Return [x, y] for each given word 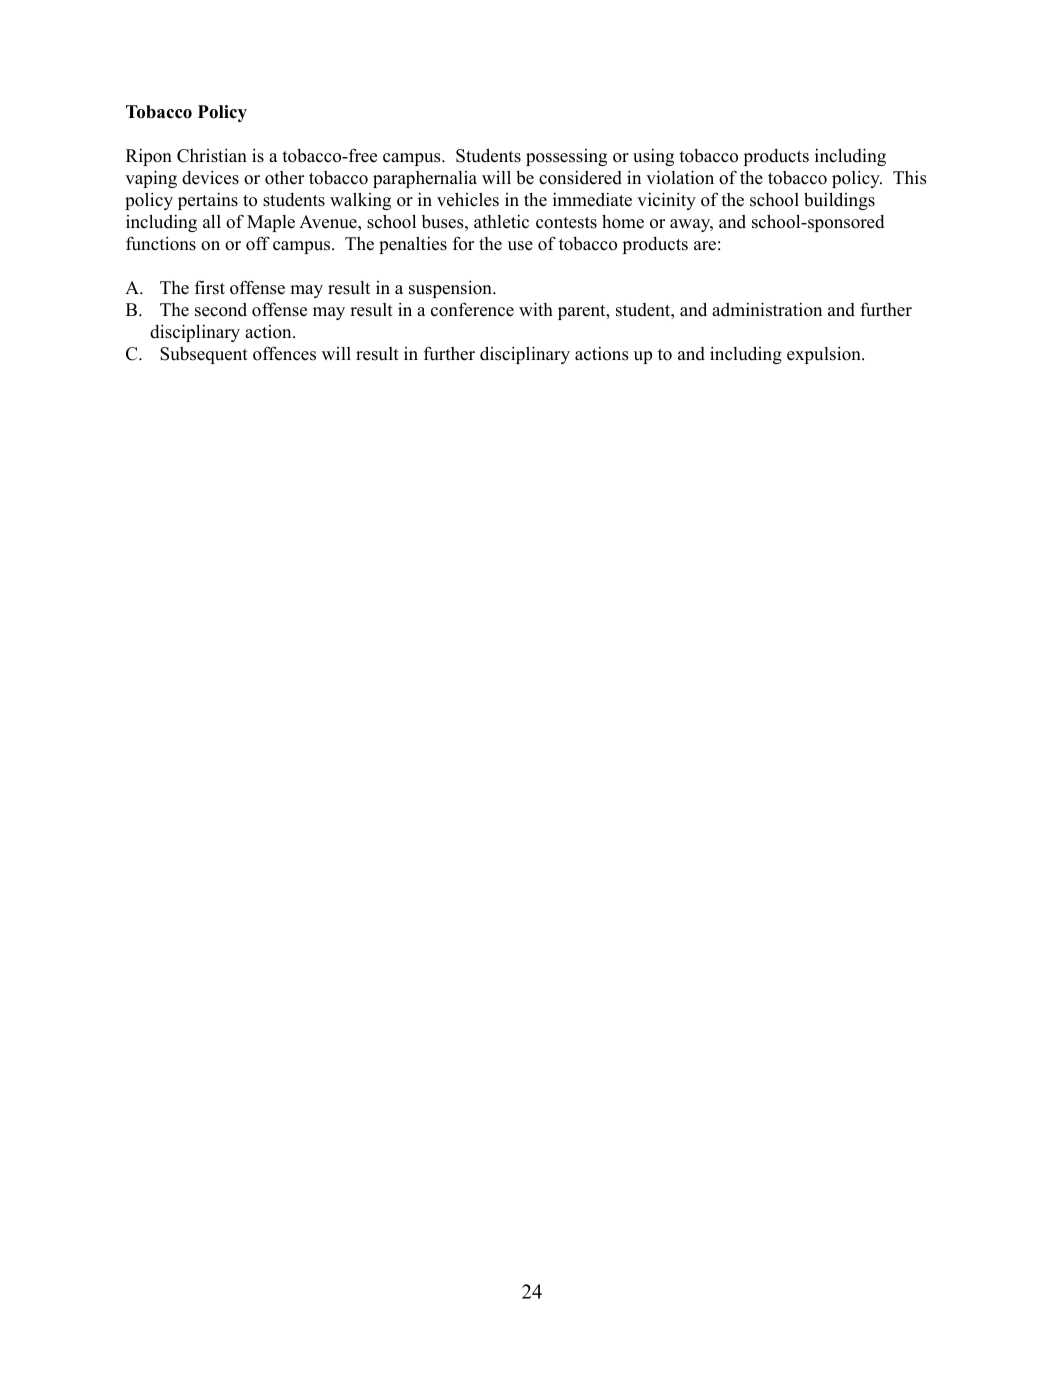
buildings [839, 201]
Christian [212, 156]
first [210, 287]
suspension [451, 289]
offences [284, 353]
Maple [271, 223]
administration [767, 309]
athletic [501, 222]
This [910, 178]
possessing [566, 157]
